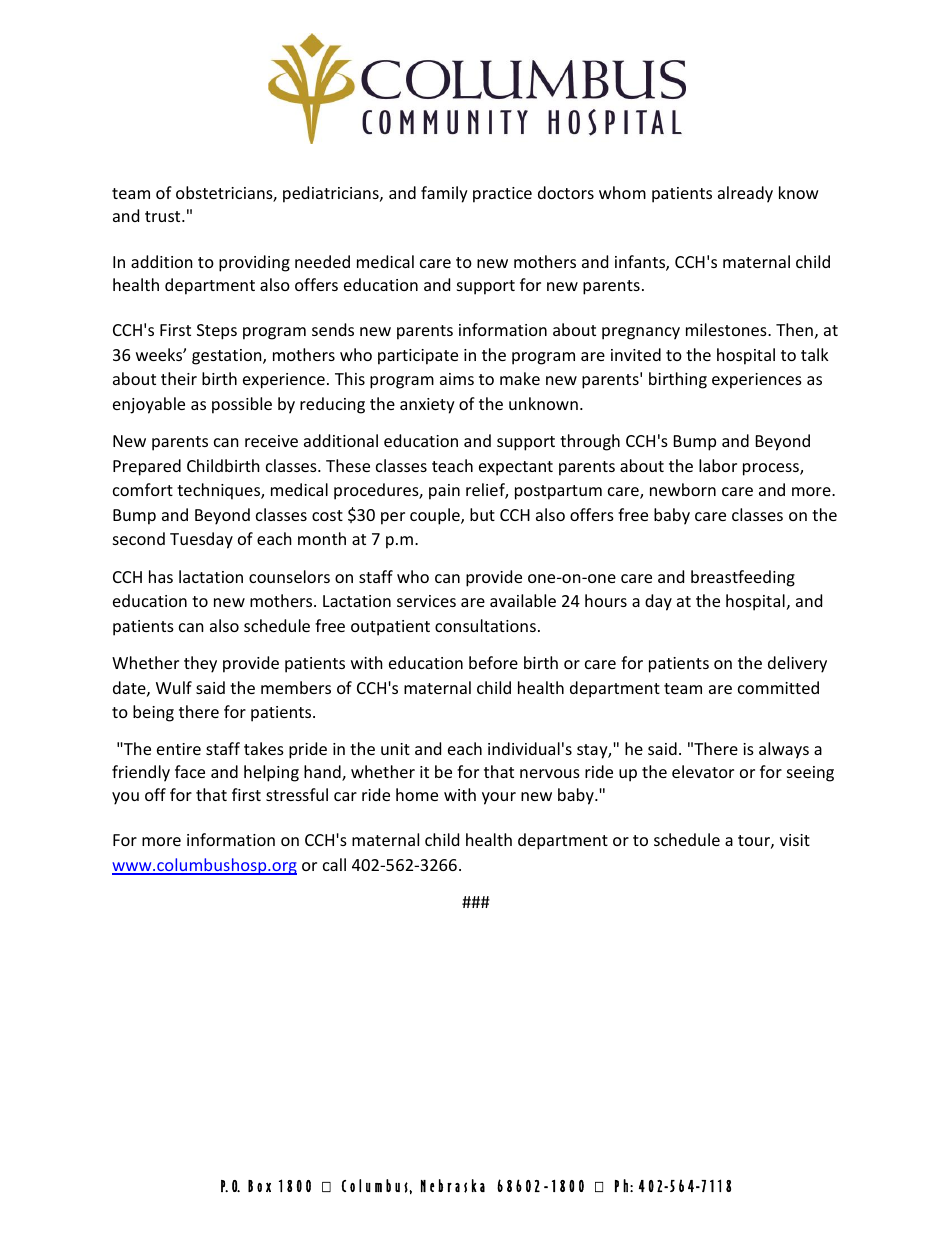  I want to click on possible, so click(242, 405).
